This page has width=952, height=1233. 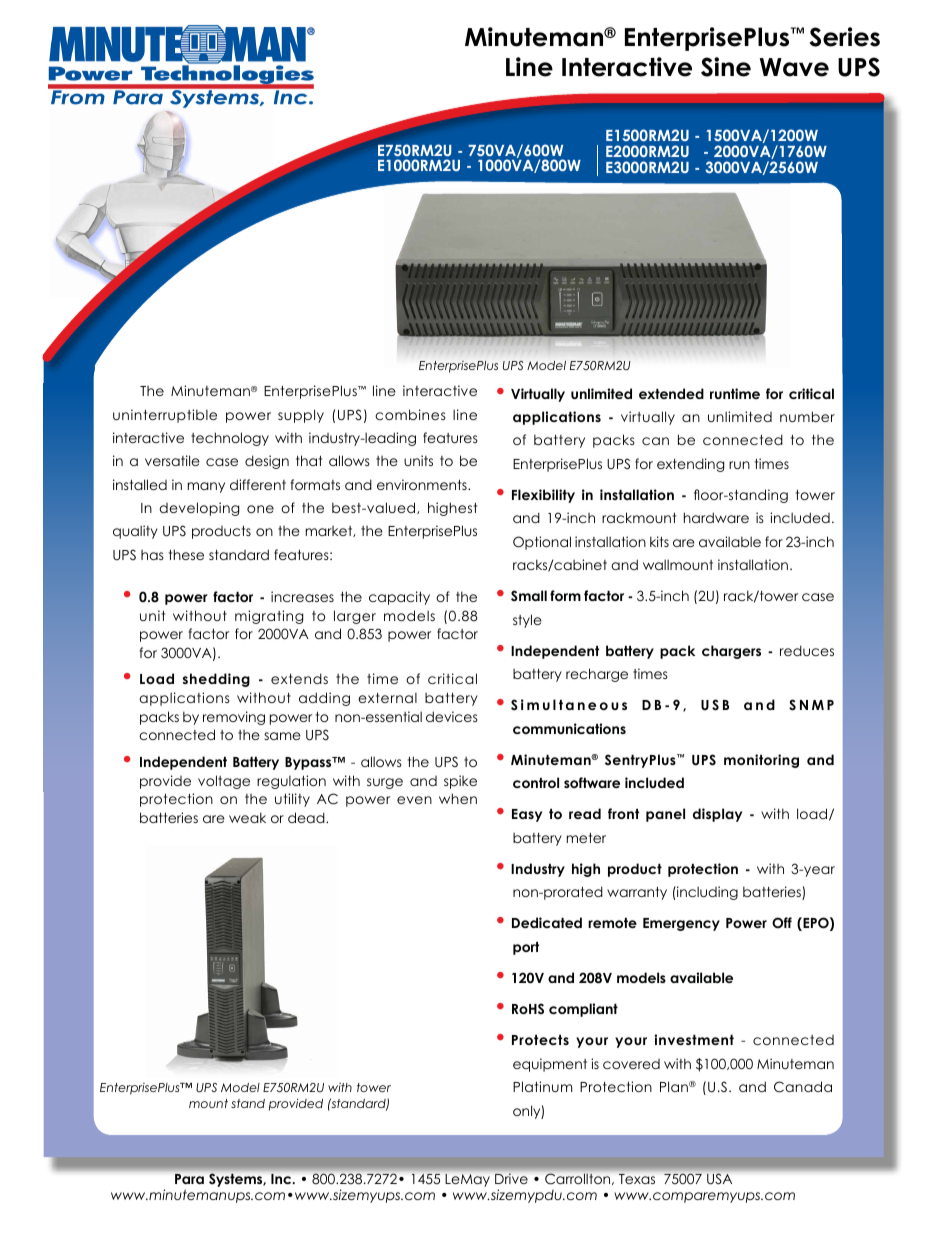 I want to click on Sine, so click(x=726, y=67).
